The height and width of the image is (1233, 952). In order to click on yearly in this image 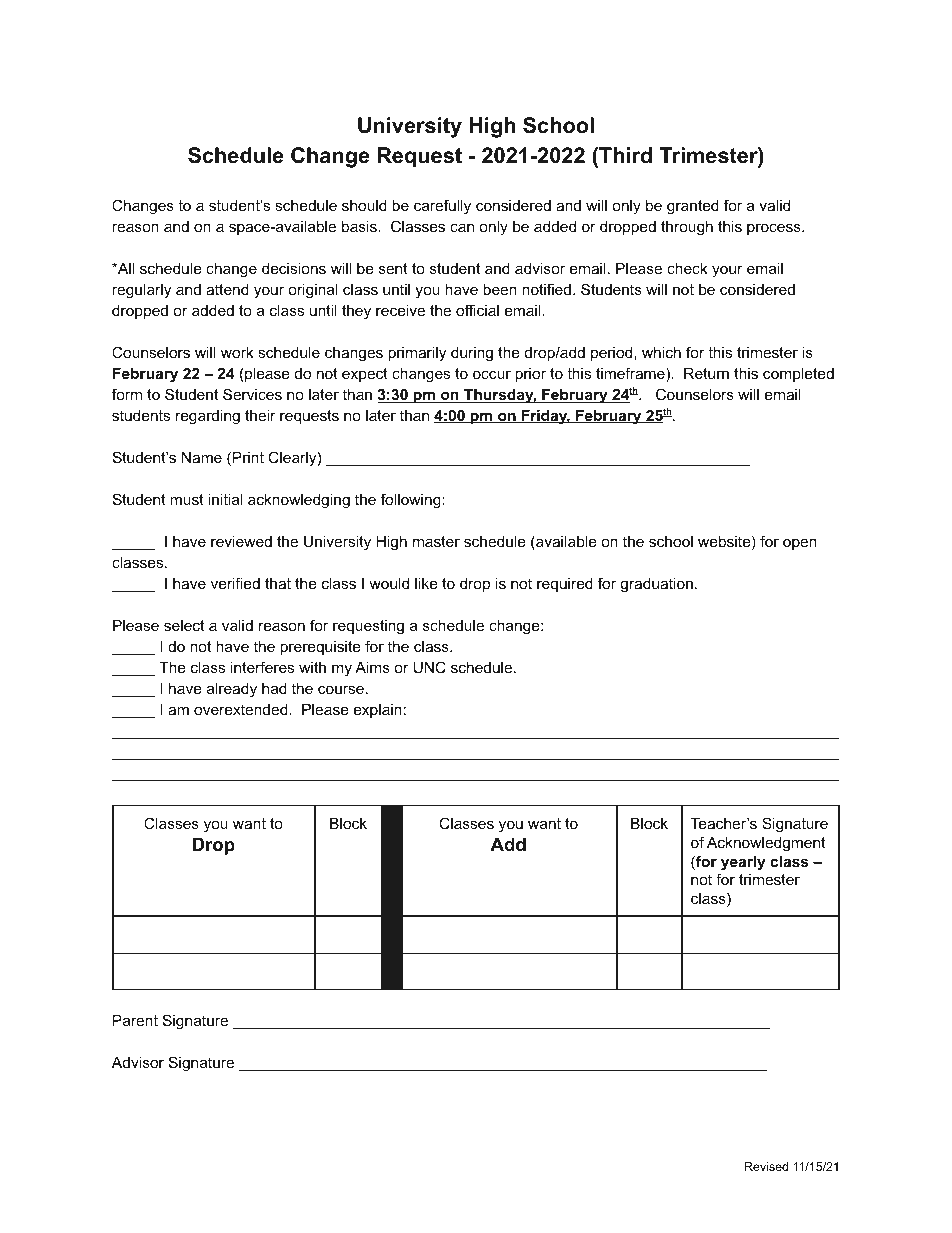, I will do `click(743, 863)`.
